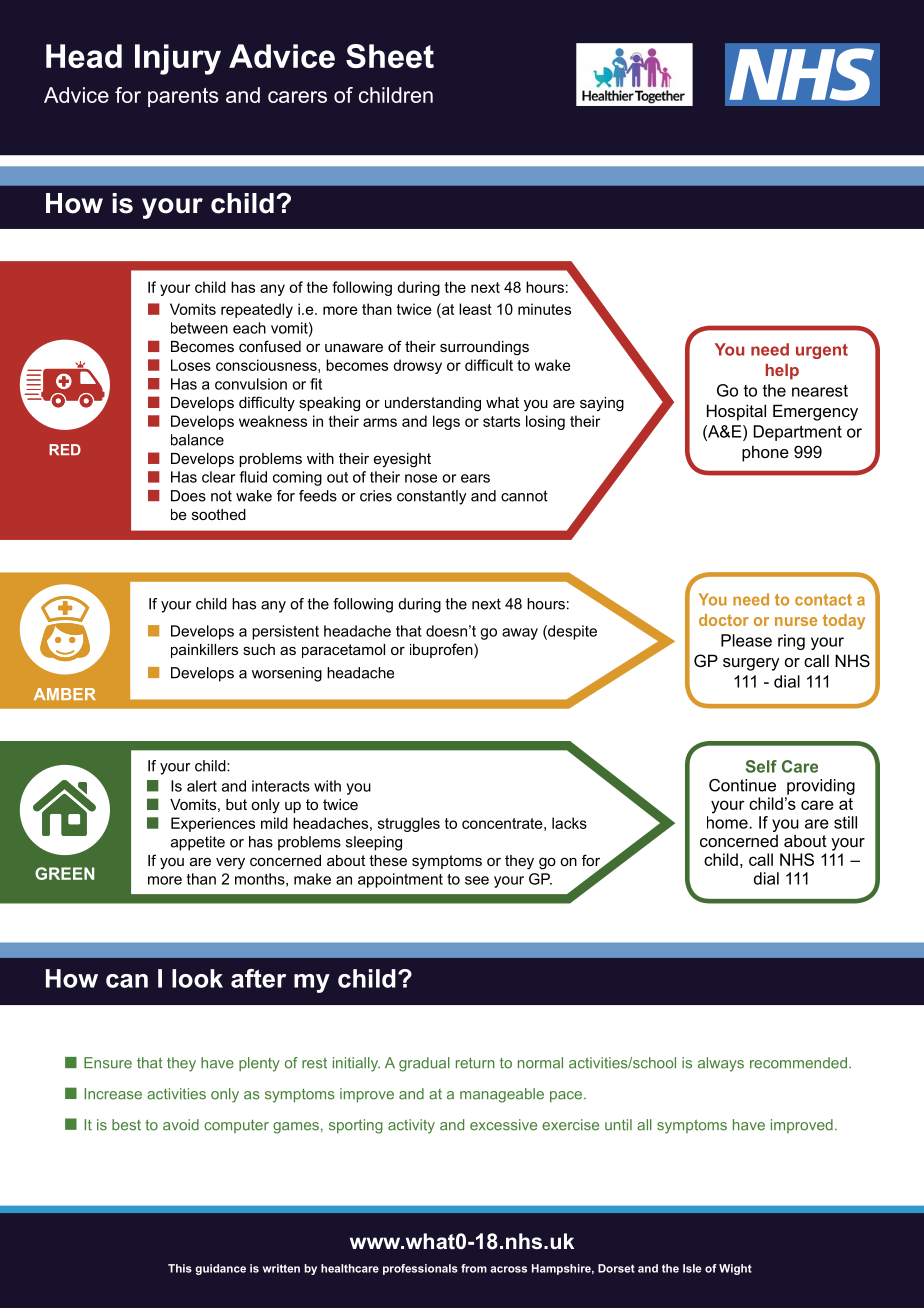  I want to click on urgent, so click(822, 351).
